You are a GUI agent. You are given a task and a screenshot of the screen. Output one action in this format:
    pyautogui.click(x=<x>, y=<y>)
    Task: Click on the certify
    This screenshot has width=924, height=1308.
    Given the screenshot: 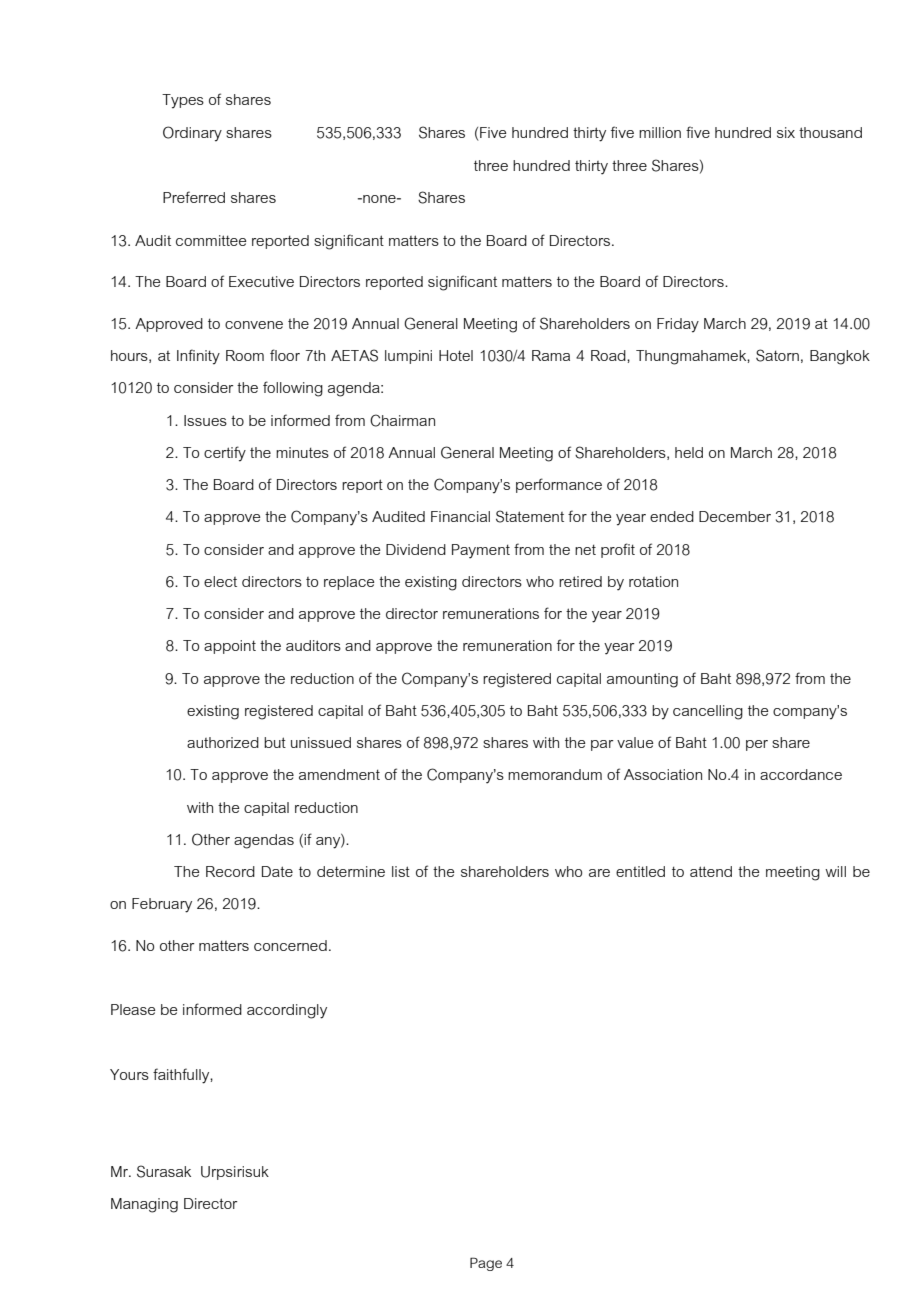 What is the action you would take?
    pyautogui.click(x=225, y=454)
